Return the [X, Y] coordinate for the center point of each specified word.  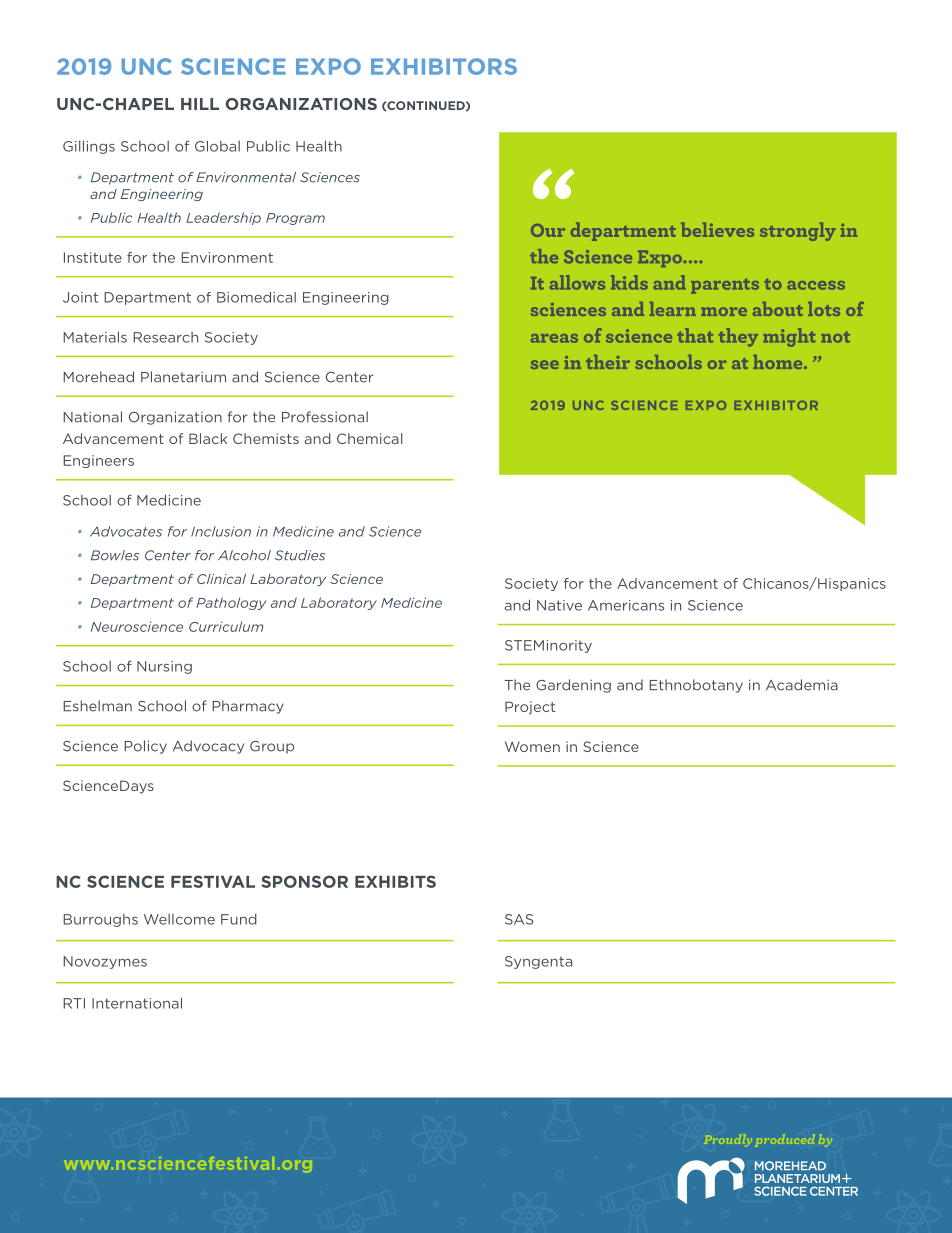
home [779, 362]
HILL [200, 104]
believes [717, 229]
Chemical [369, 438]
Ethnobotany [696, 686]
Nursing [164, 667]
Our [548, 230]
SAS [519, 919]
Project [530, 708]
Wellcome [179, 919]
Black [208, 438]
